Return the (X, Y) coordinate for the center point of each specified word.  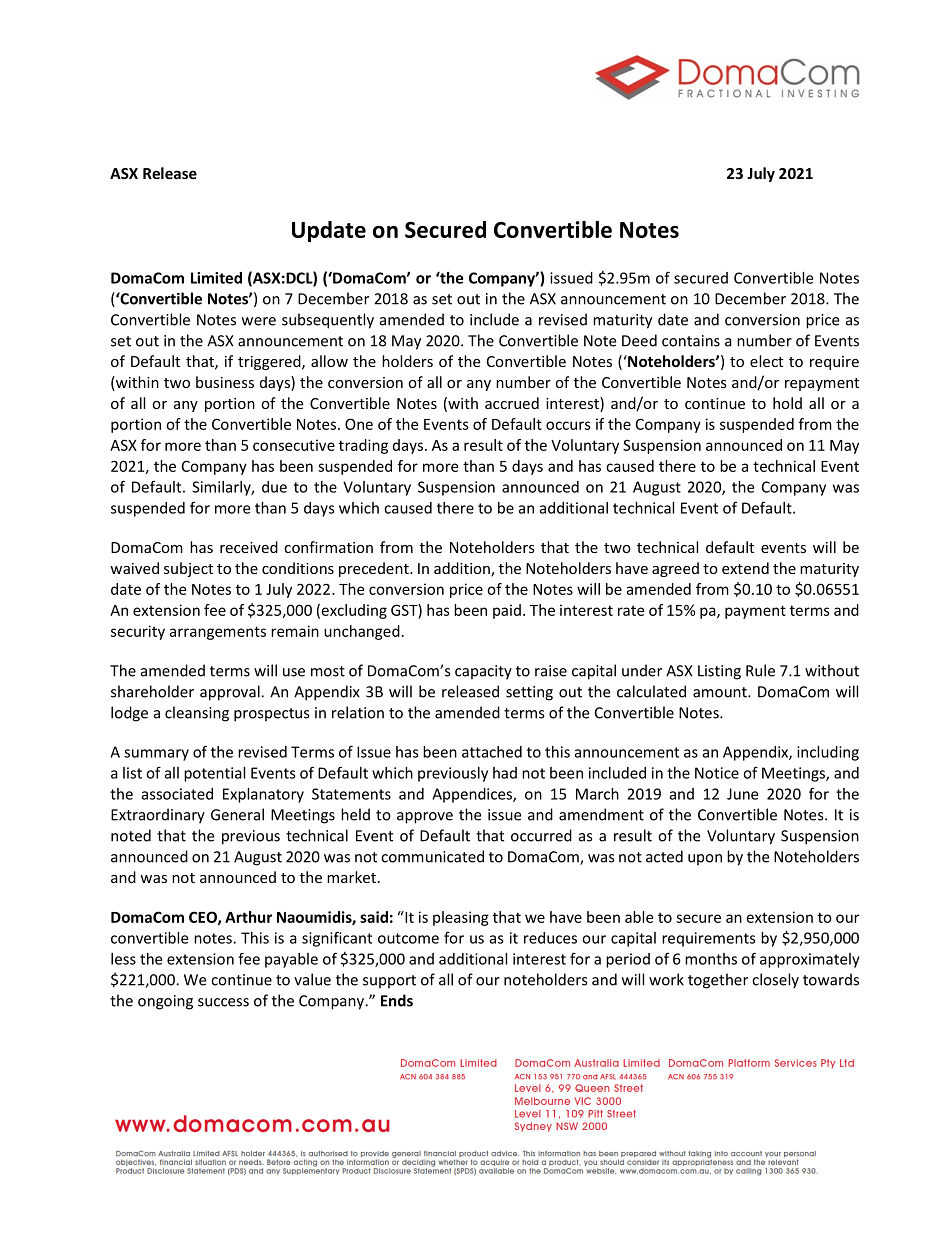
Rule (760, 670)
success (223, 1002)
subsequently (328, 321)
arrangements (217, 633)
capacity (483, 672)
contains (691, 341)
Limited (216, 278)
